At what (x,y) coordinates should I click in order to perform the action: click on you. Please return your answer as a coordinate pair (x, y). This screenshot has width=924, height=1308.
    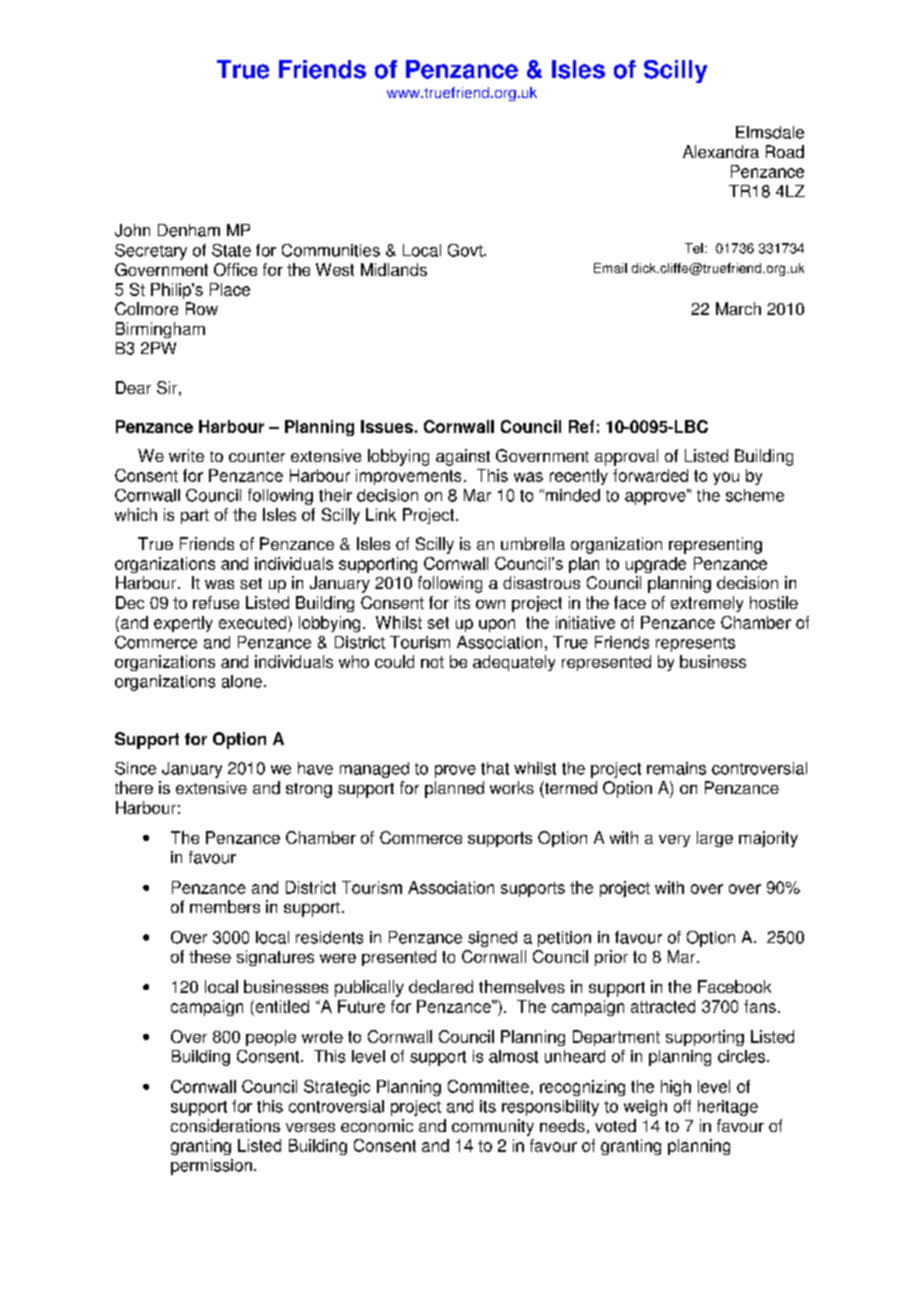
    Looking at the image, I should click on (726, 478).
